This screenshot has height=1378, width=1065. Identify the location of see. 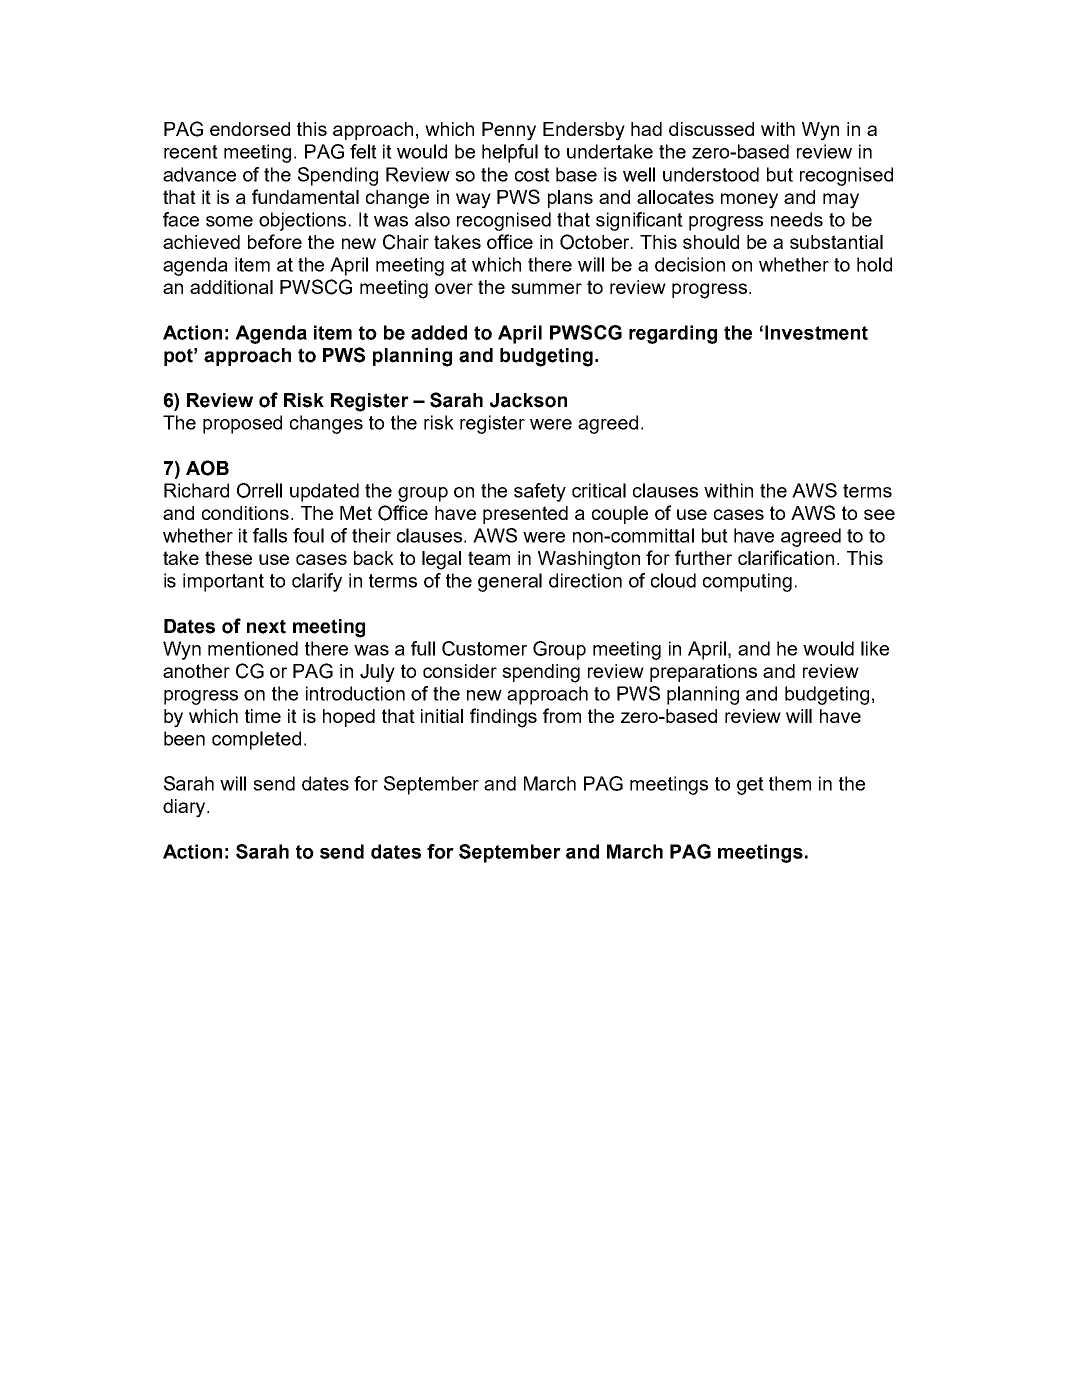
(879, 514).
